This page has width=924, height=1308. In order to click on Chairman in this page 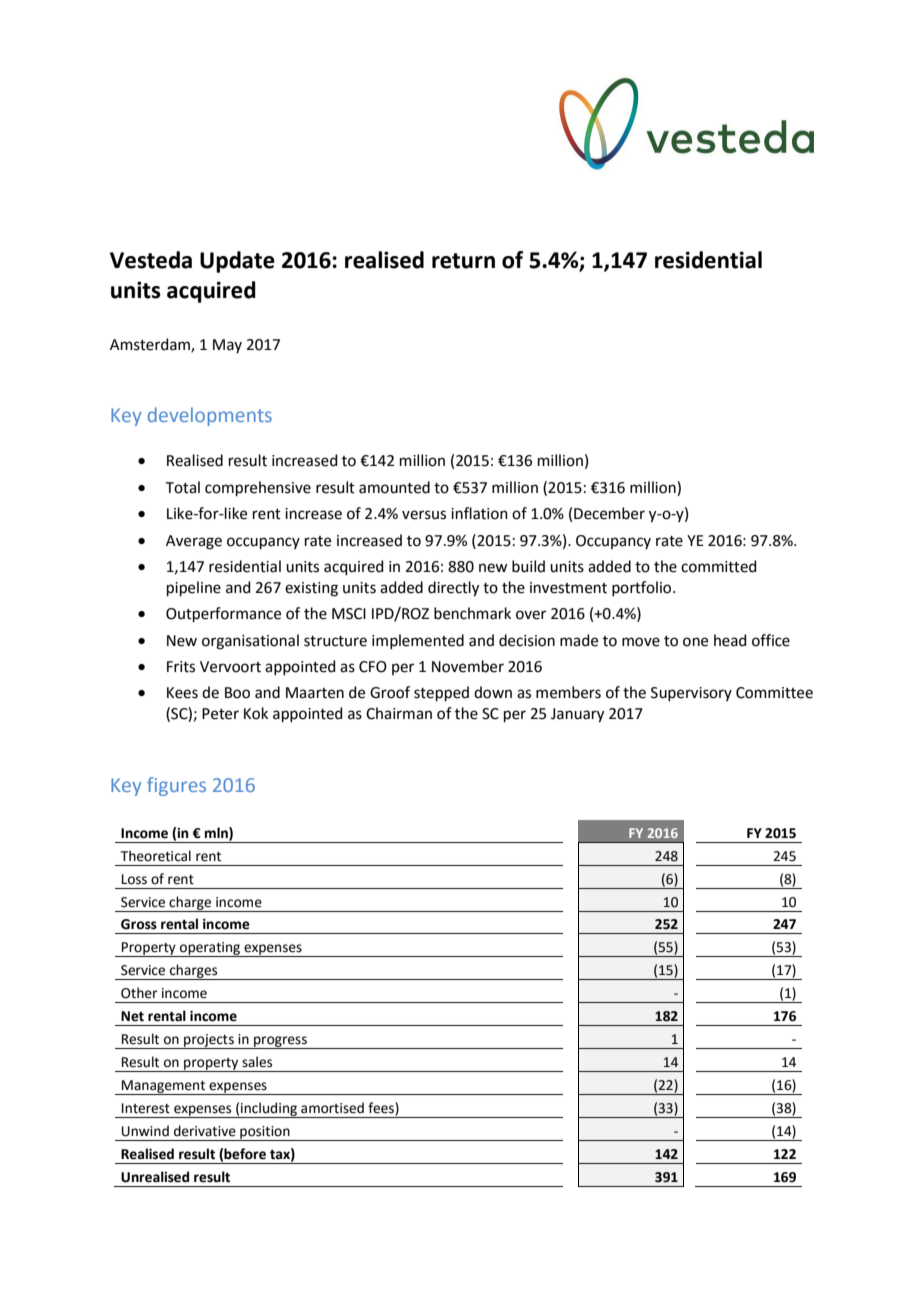, I will do `click(399, 713)`.
